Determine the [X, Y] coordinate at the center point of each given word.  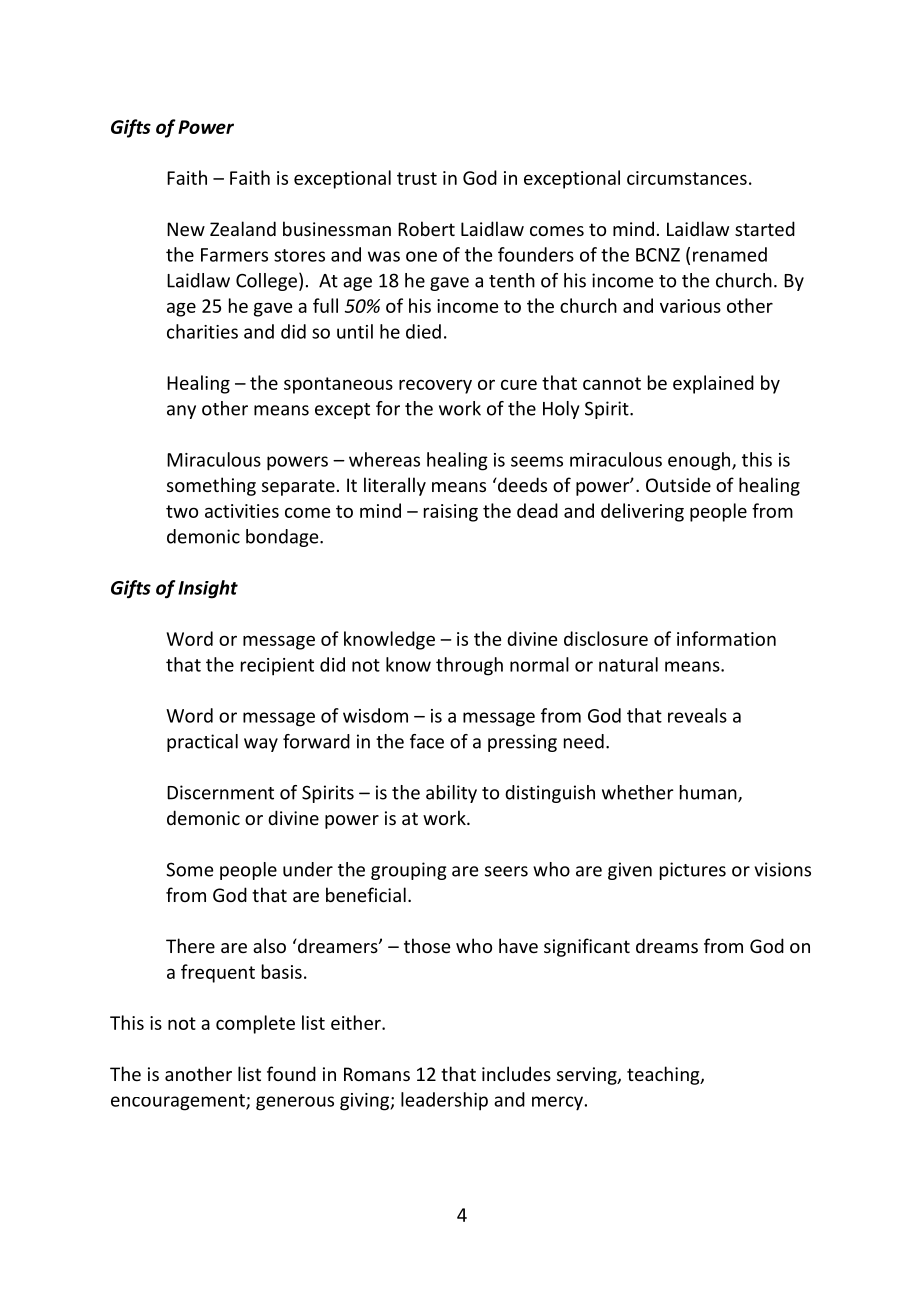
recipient [277, 667]
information [726, 638]
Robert [426, 228]
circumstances [687, 178]
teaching [664, 1075]
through [469, 666]
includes [516, 1073]
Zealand [243, 228]
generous [295, 1103]
